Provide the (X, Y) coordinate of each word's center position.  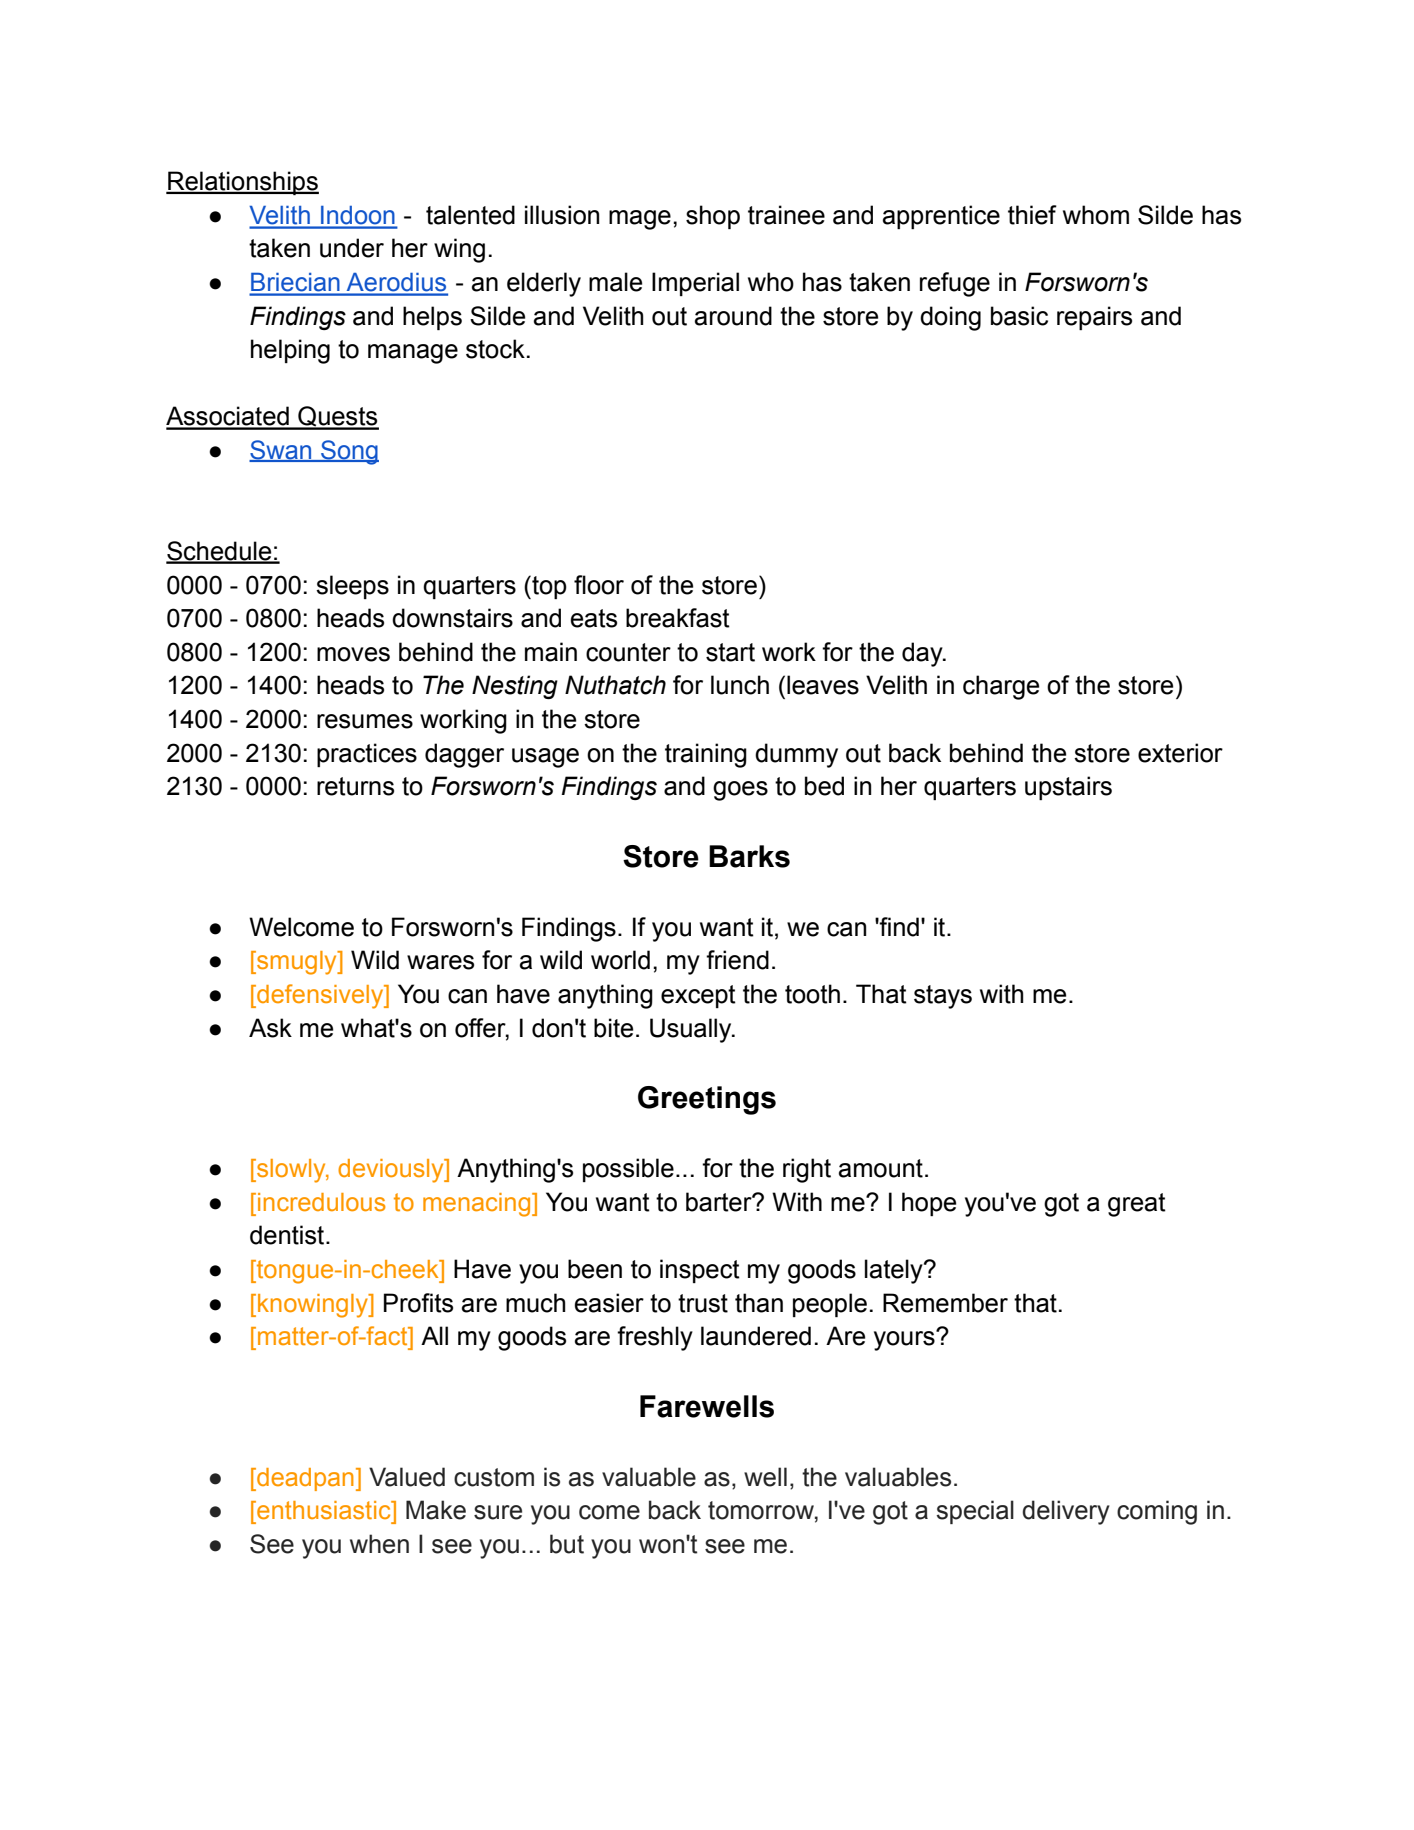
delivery (1066, 1512)
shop (713, 217)
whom (1096, 215)
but (567, 1544)
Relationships (242, 183)
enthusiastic (324, 1510)
